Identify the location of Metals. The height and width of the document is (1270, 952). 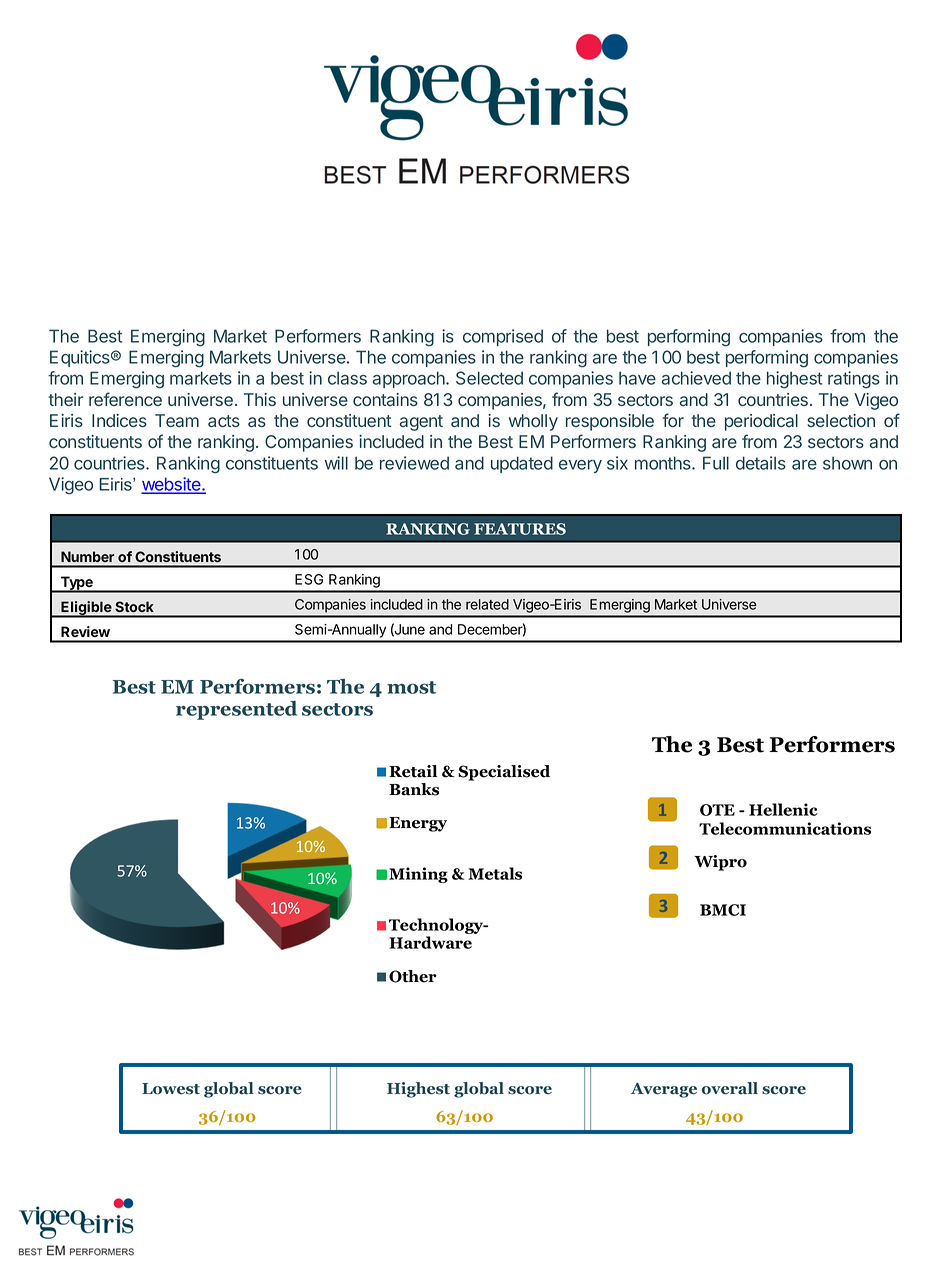
(495, 873).
